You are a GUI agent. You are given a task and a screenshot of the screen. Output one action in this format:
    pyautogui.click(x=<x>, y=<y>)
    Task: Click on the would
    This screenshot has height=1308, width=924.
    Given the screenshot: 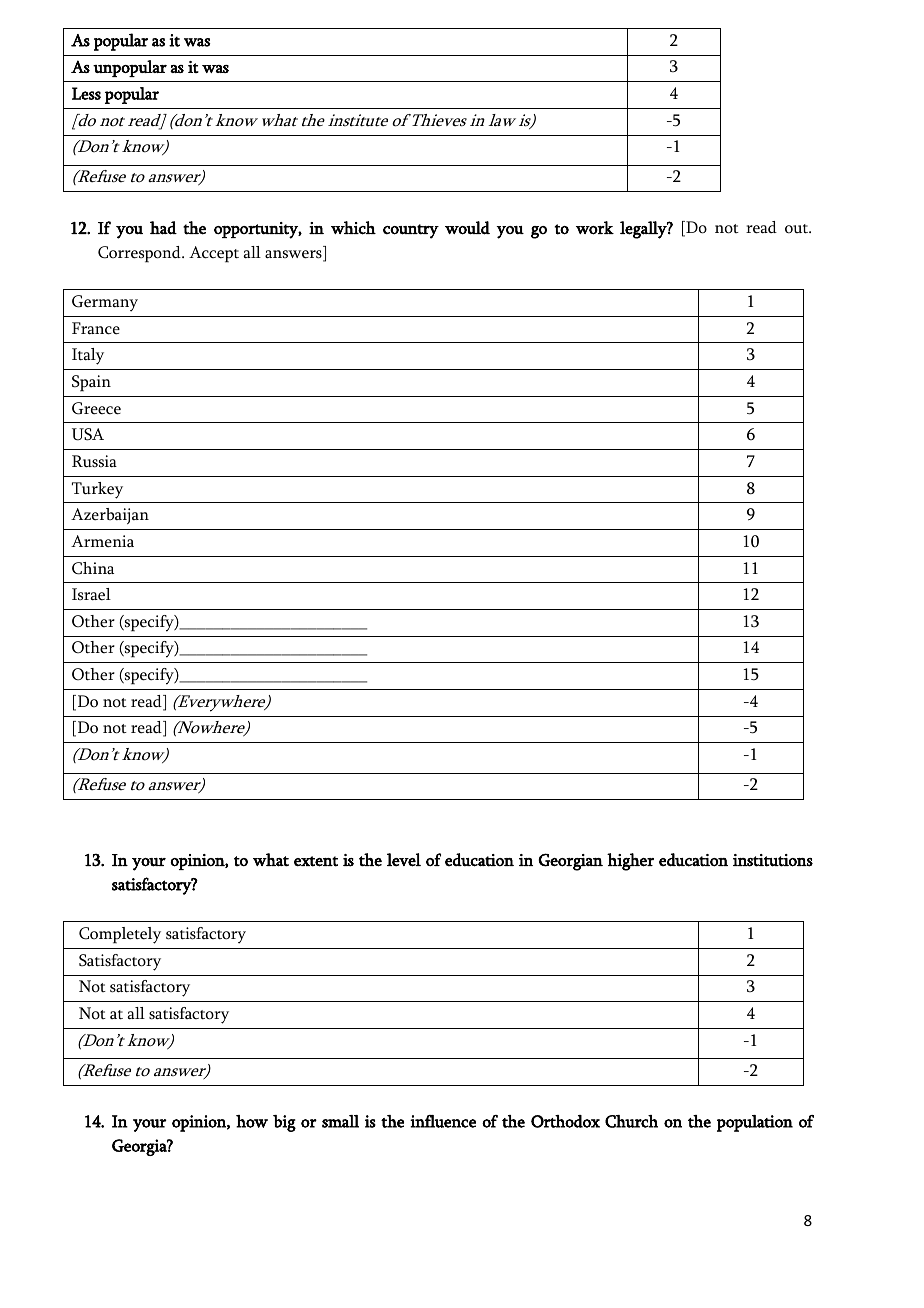 What is the action you would take?
    pyautogui.click(x=467, y=228)
